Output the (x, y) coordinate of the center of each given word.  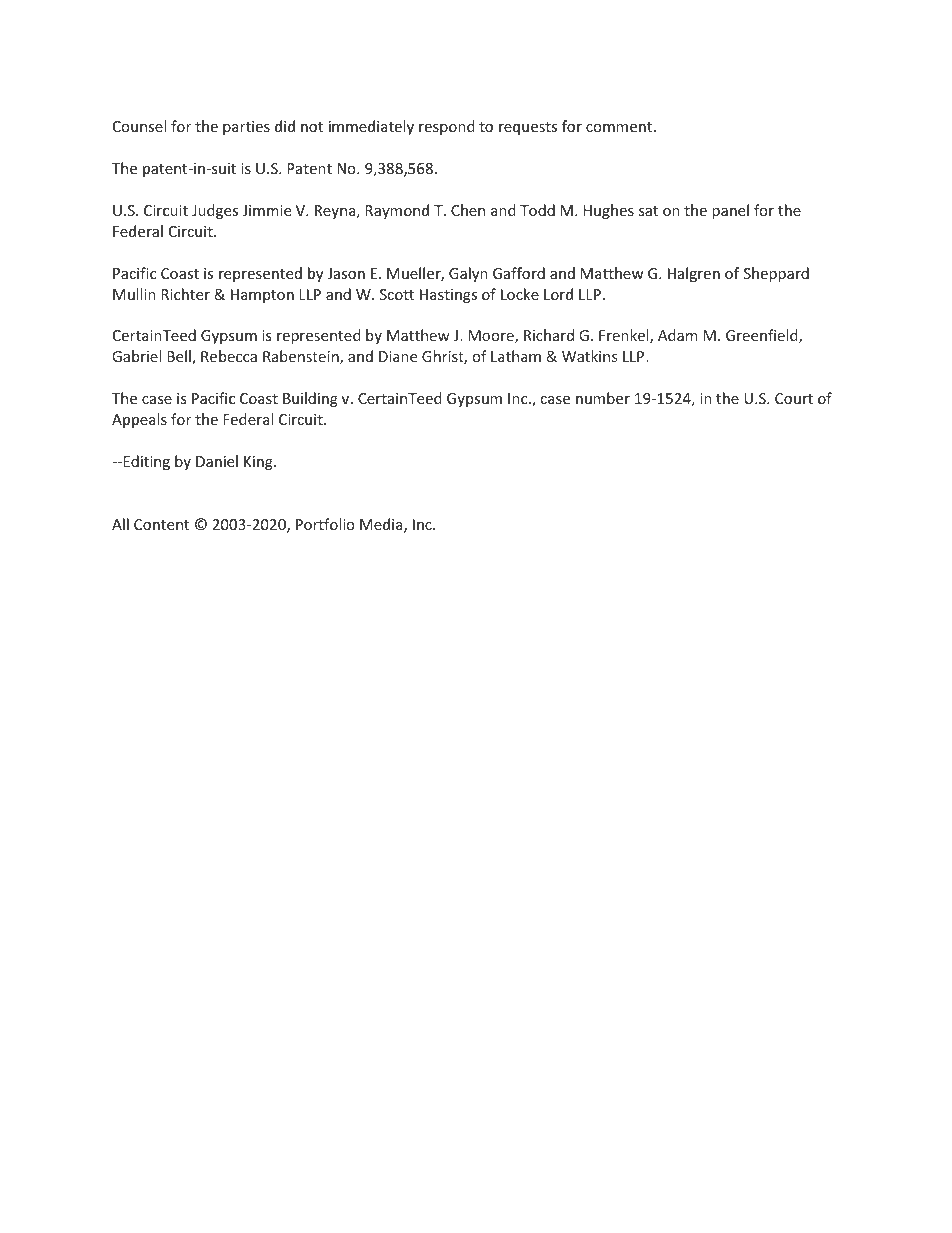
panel (730, 211)
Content (161, 524)
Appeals (139, 420)
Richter (185, 294)
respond (447, 127)
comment (620, 127)
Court (794, 398)
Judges (215, 211)
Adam (678, 335)
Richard (549, 335)
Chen (468, 210)
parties (246, 128)
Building (310, 399)
